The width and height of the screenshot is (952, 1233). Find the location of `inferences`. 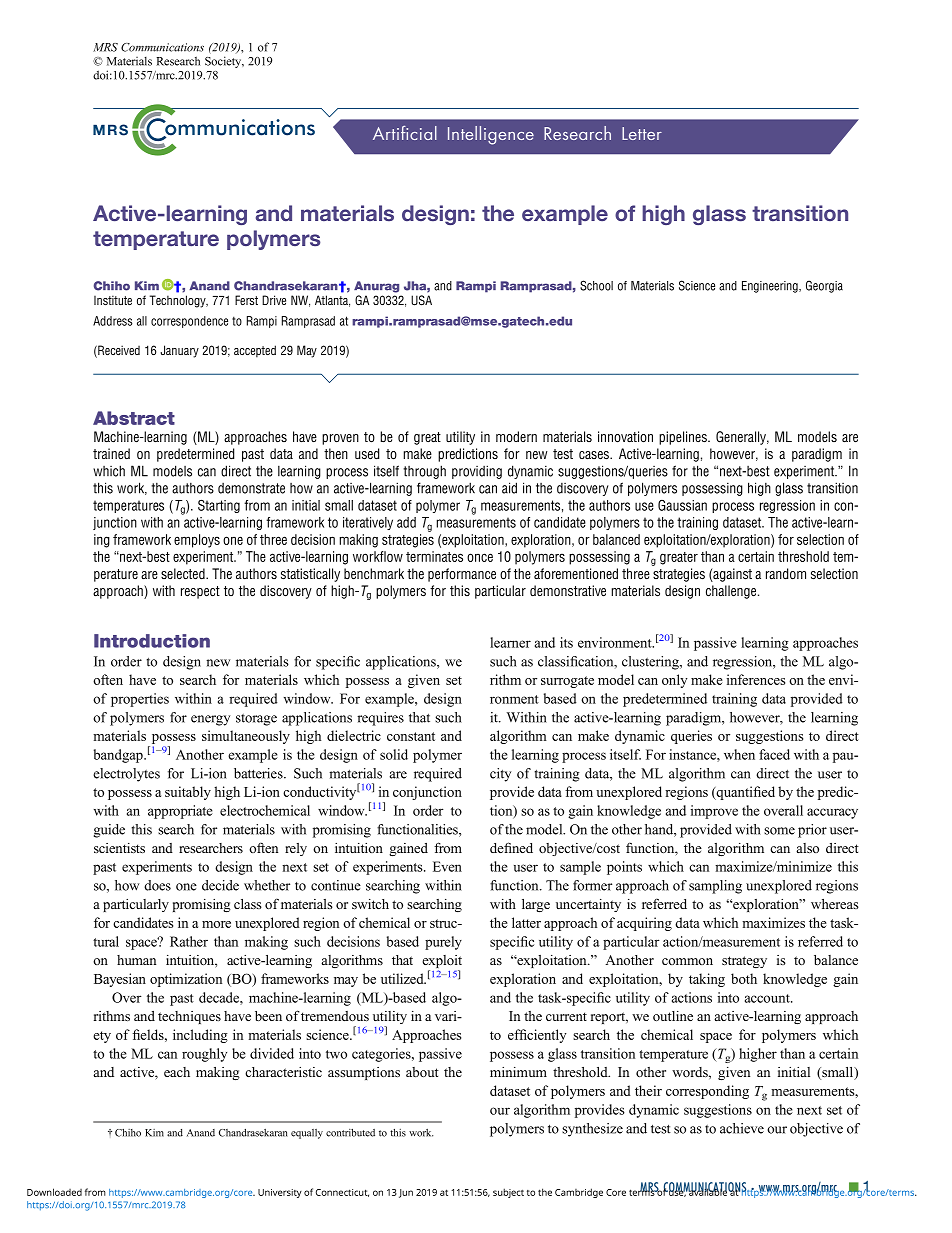

inferences is located at coordinates (756, 679).
